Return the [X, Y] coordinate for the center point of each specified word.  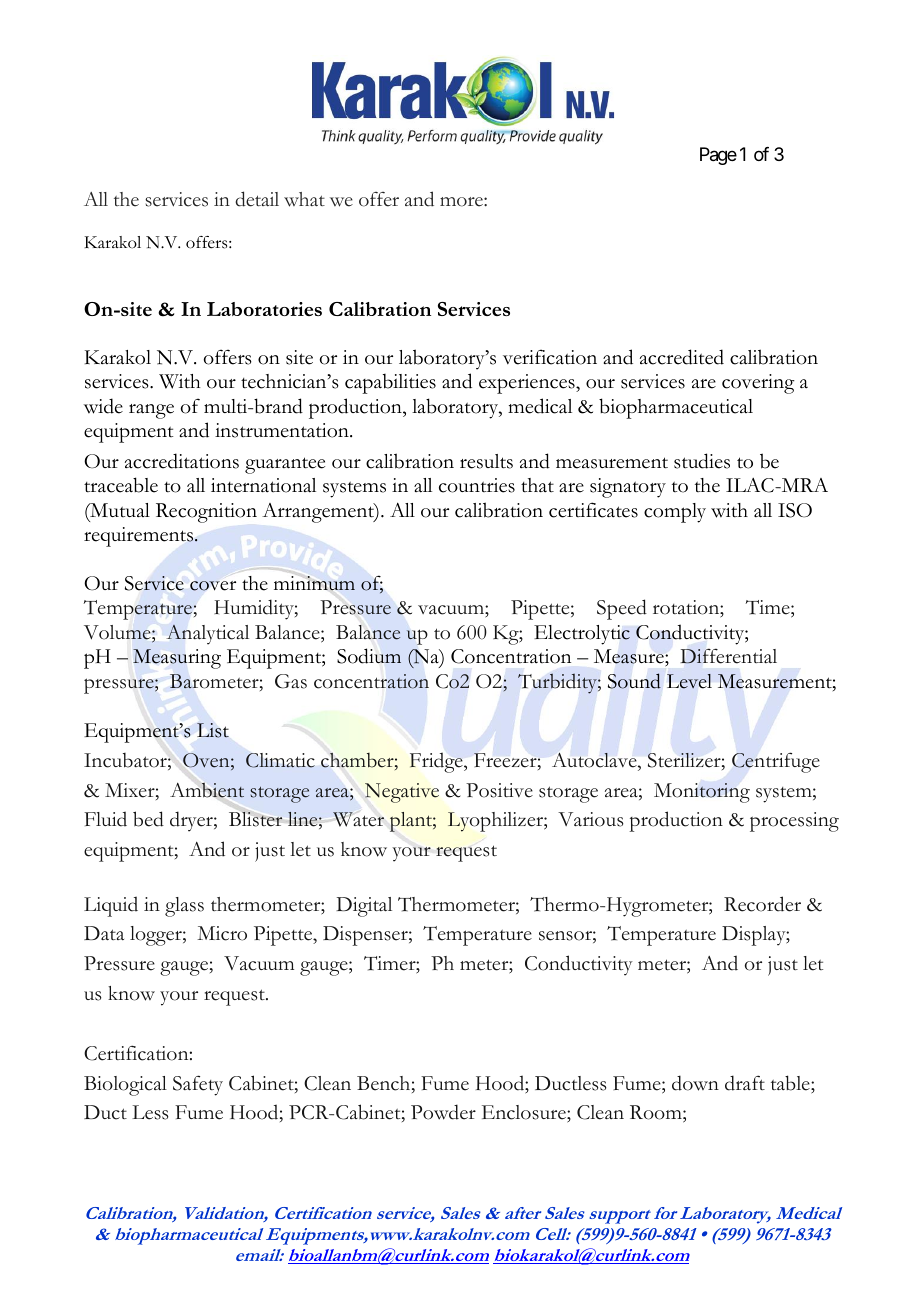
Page [718, 156]
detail [257, 199]
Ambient [207, 790]
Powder [443, 1112]
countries [477, 485]
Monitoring [702, 793]
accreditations [182, 461]
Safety [198, 1085]
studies [702, 461]
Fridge [437, 762]
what [304, 199]
